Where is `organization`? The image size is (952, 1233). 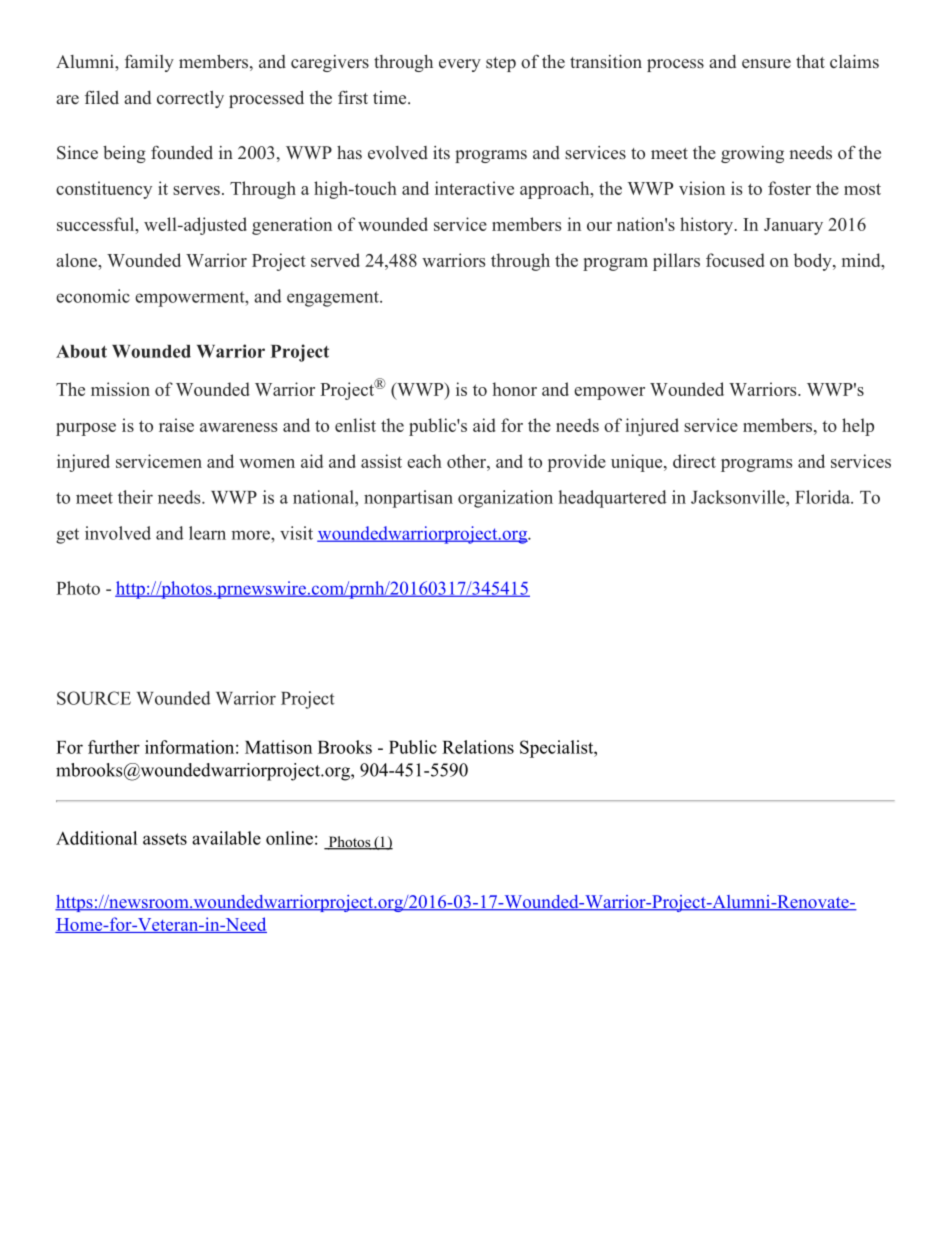
organization is located at coordinates (505, 499).
